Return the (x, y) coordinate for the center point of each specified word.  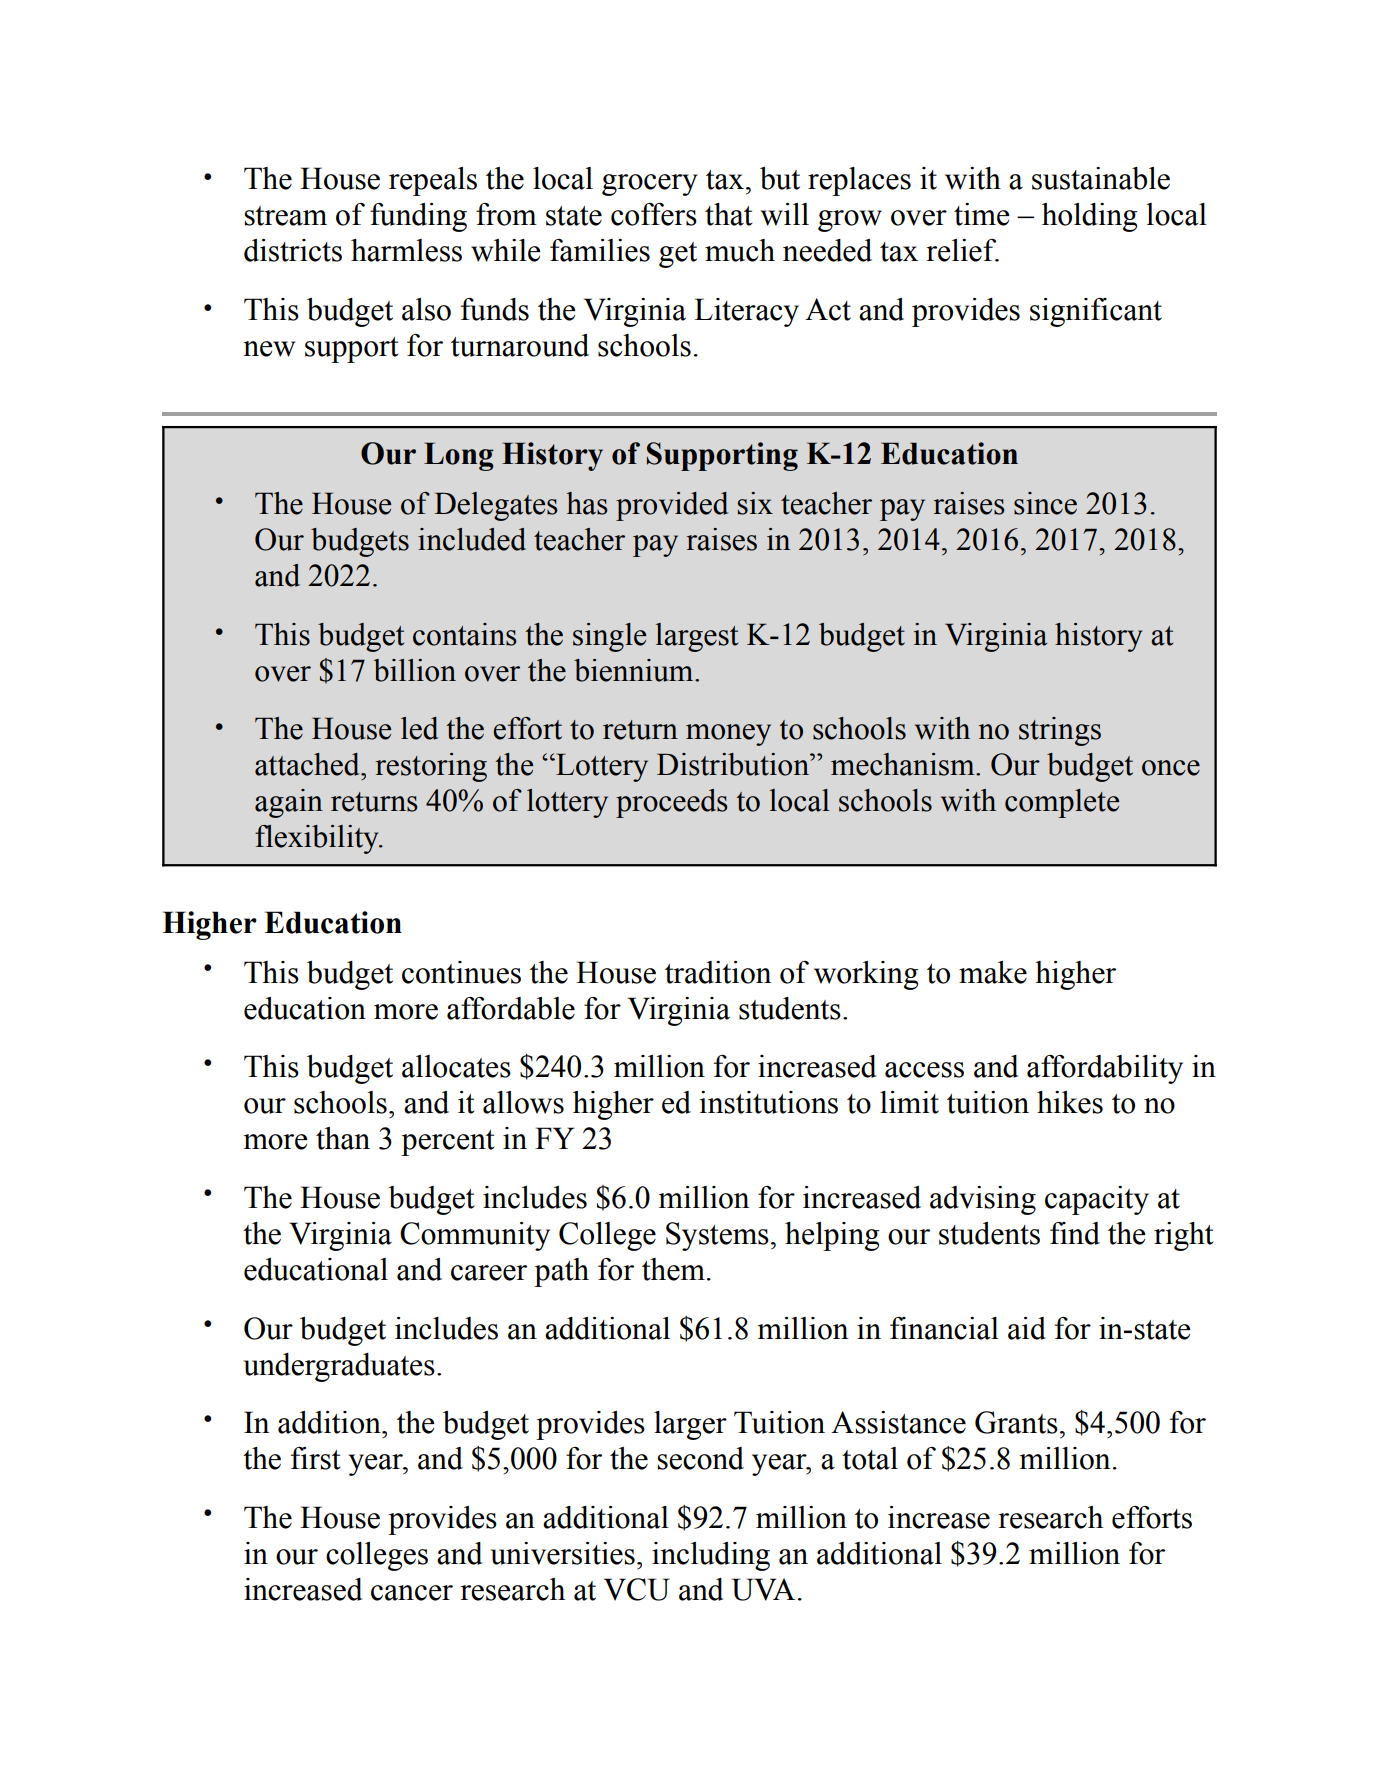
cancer (412, 1593)
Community (475, 1236)
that (729, 214)
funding (418, 217)
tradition (718, 972)
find (1075, 1233)
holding (1090, 217)
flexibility (318, 839)
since (1045, 503)
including (711, 1556)
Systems (717, 1236)
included (472, 539)
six (755, 503)
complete (1062, 803)
